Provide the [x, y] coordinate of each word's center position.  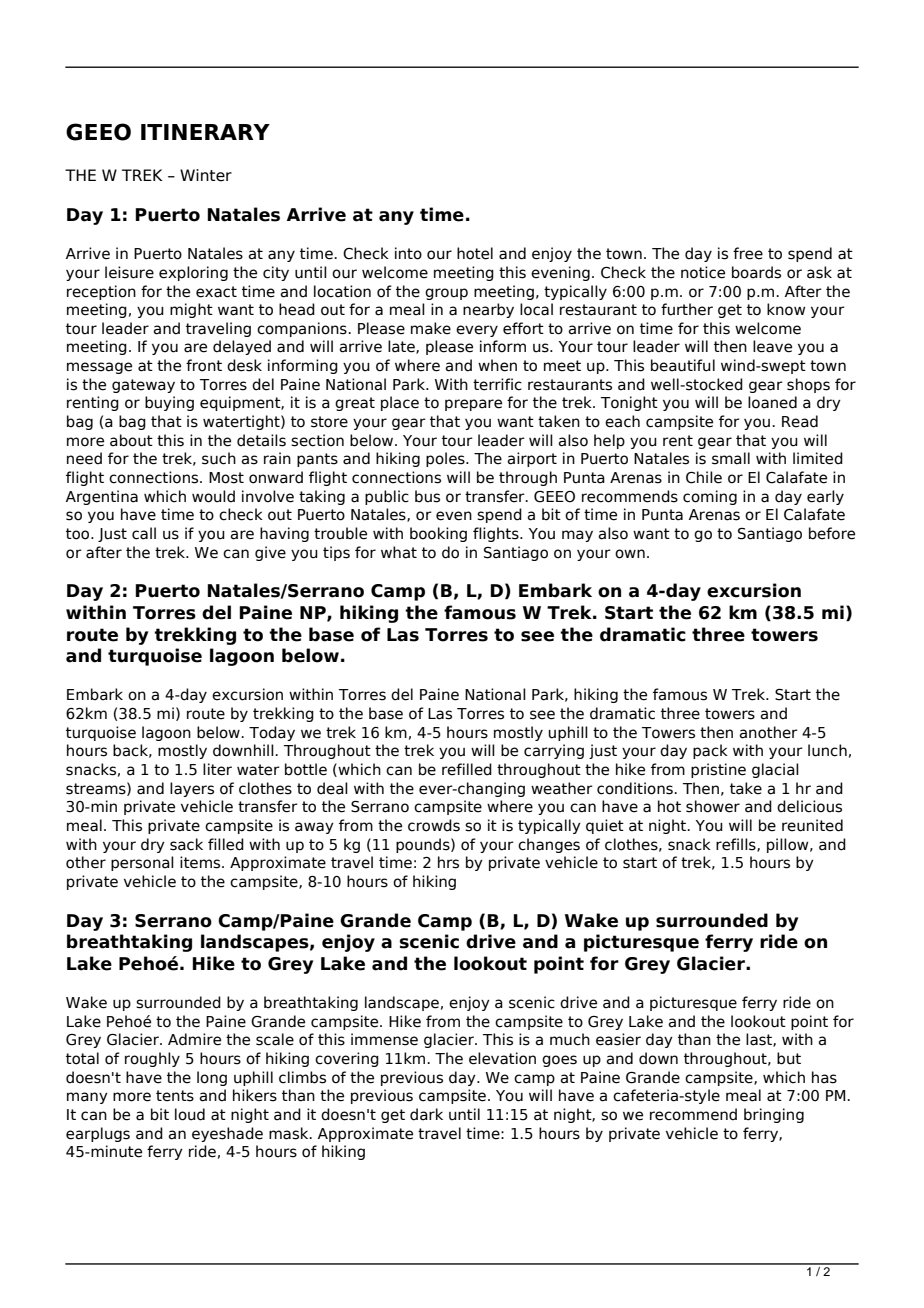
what [399, 552]
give [270, 553]
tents [175, 1096]
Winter [206, 175]
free [748, 253]
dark [426, 1114]
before [832, 533]
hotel [475, 253]
